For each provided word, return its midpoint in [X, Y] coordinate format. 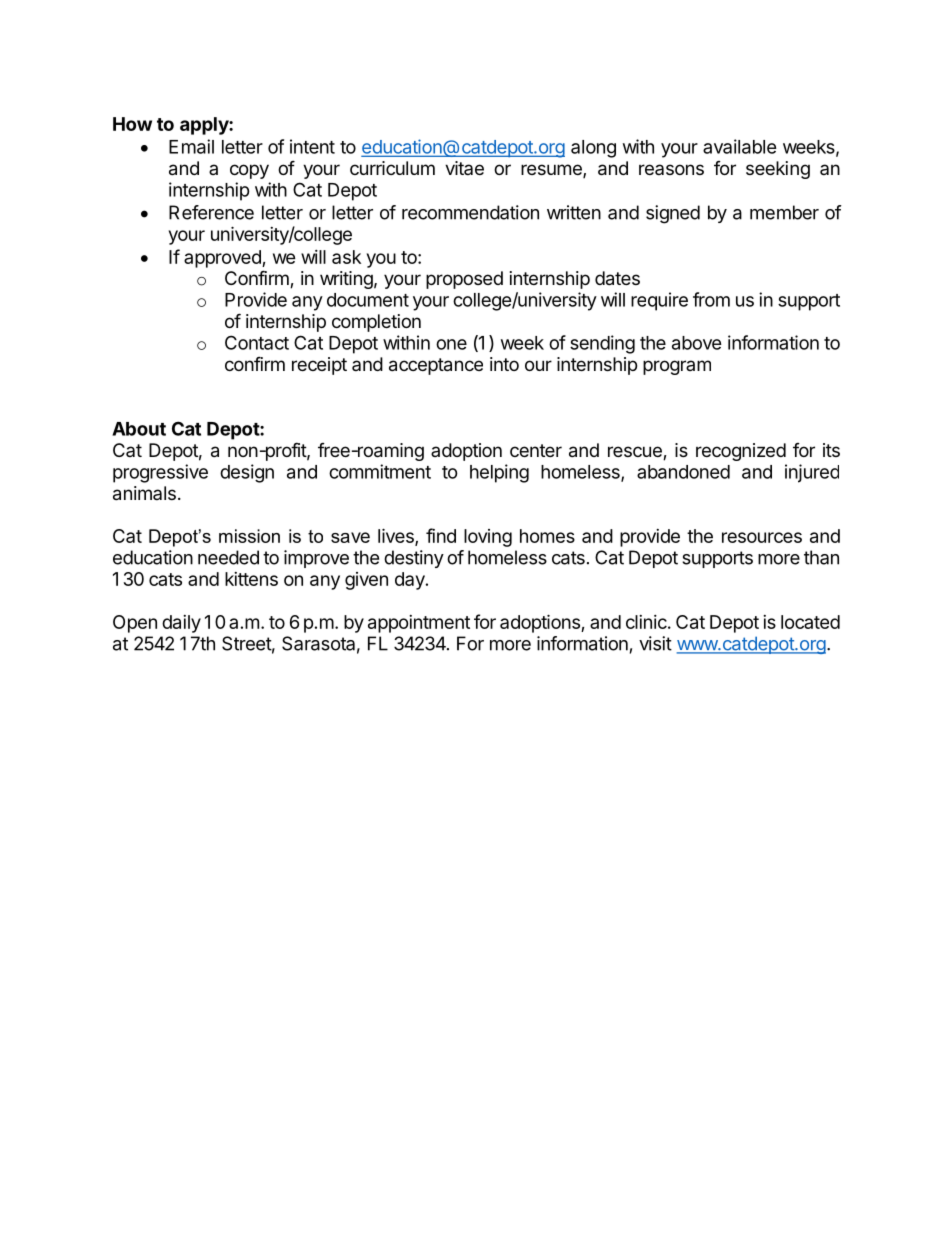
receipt [319, 366]
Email [191, 146]
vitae [464, 168]
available [740, 146]
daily [181, 624]
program [677, 367]
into [504, 364]
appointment [419, 624]
